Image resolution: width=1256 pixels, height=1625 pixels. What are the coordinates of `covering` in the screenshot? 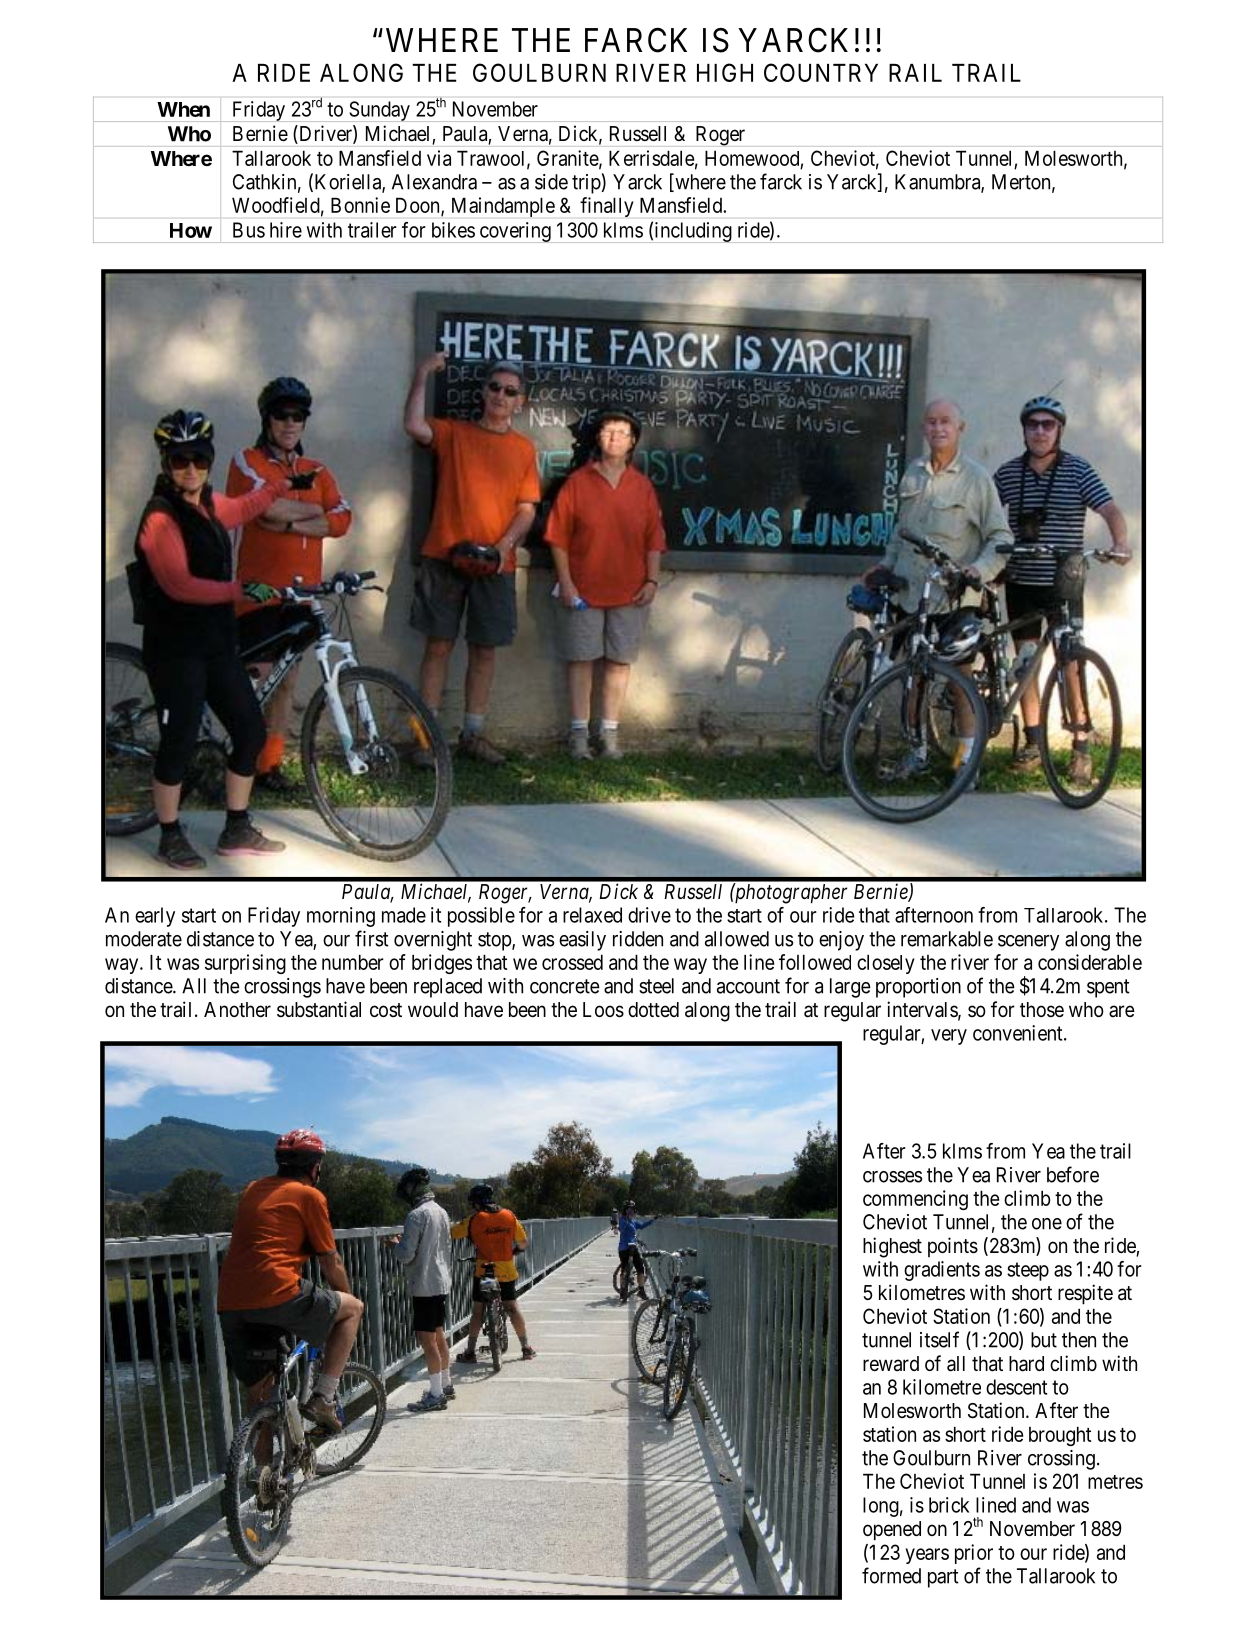 It's located at (515, 232).
